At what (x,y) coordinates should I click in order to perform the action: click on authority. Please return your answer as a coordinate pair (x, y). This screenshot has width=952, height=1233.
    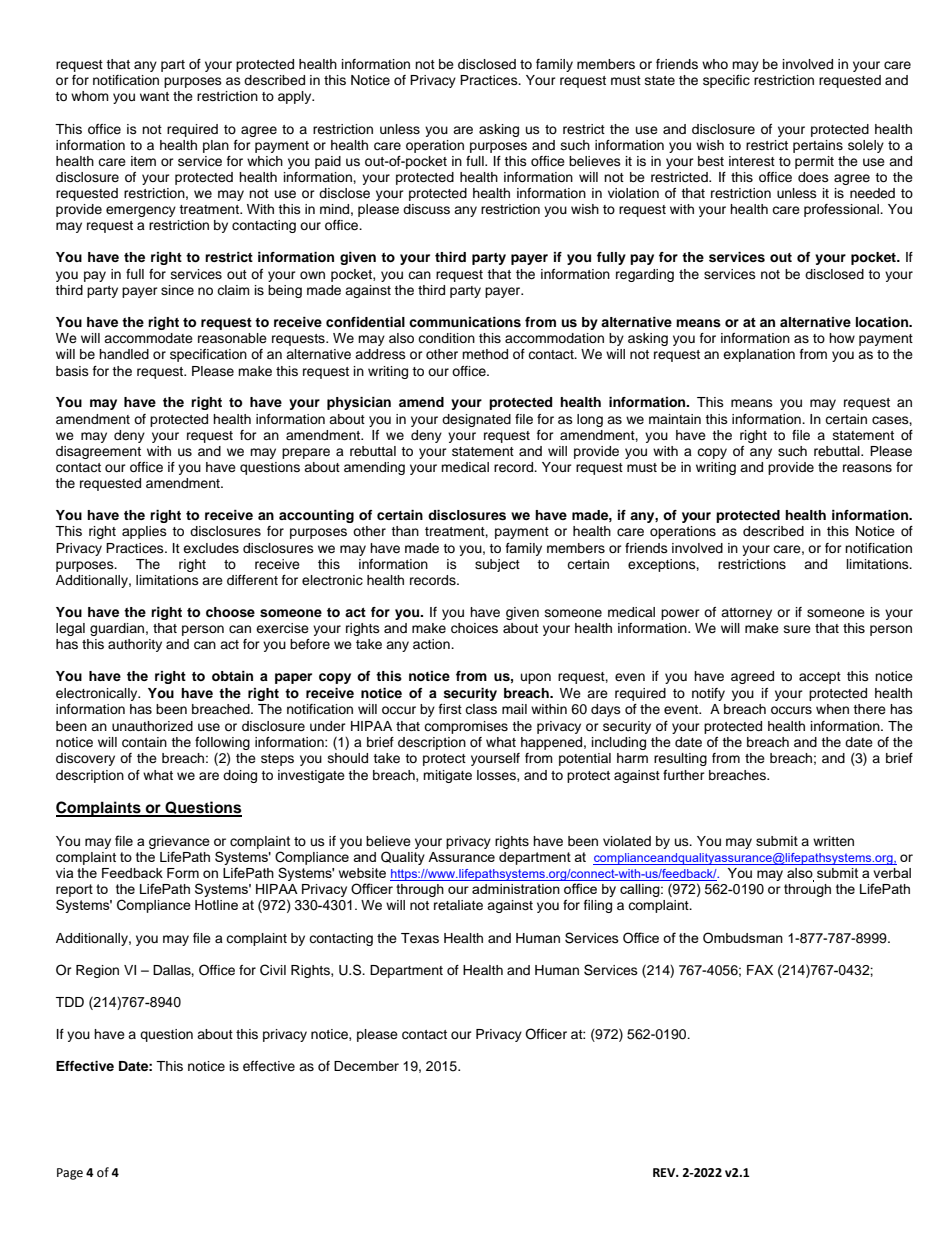
    Looking at the image, I should click on (135, 645).
